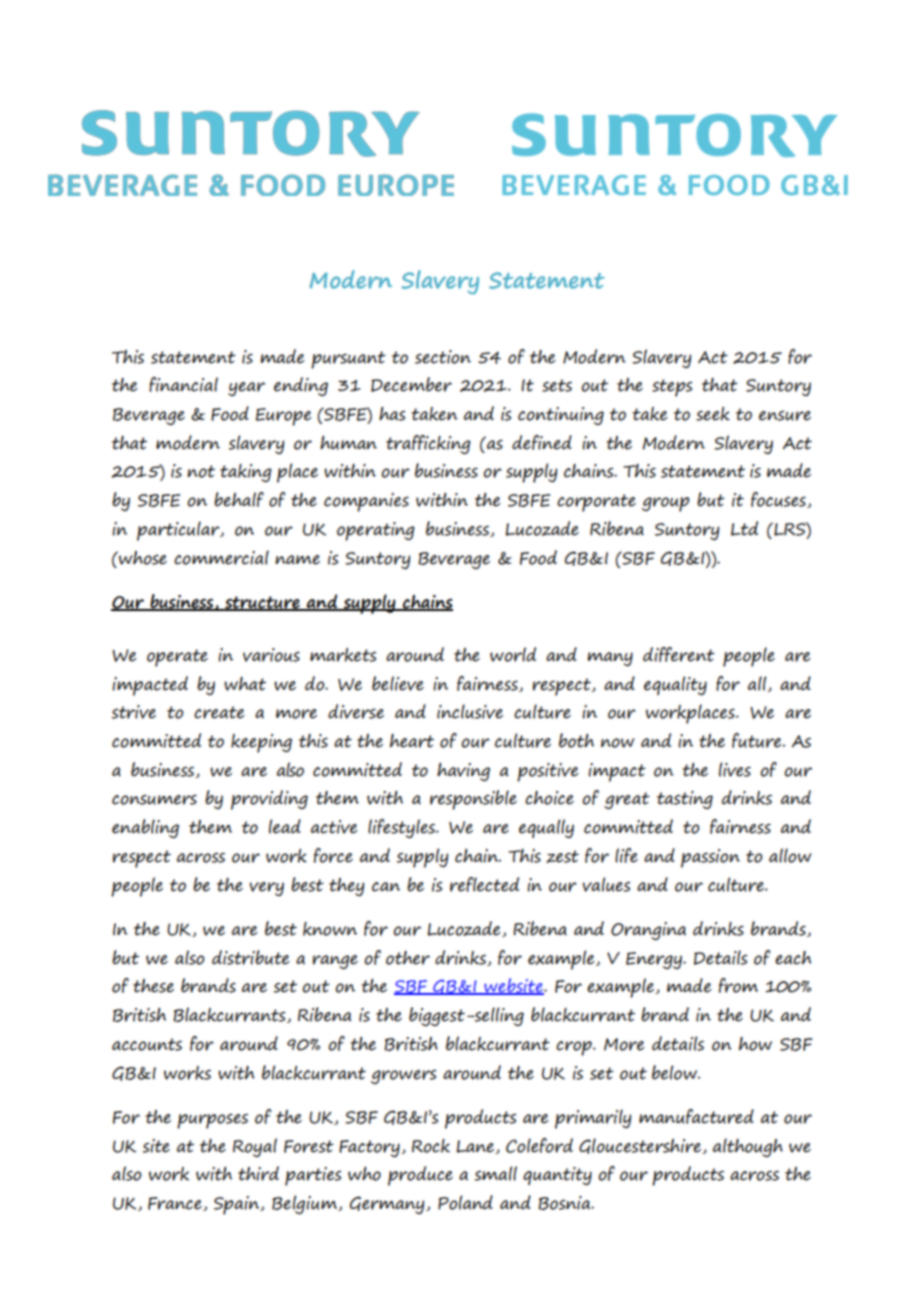  Describe the element at coordinates (443, 357) in the screenshot. I see `section` at that location.
